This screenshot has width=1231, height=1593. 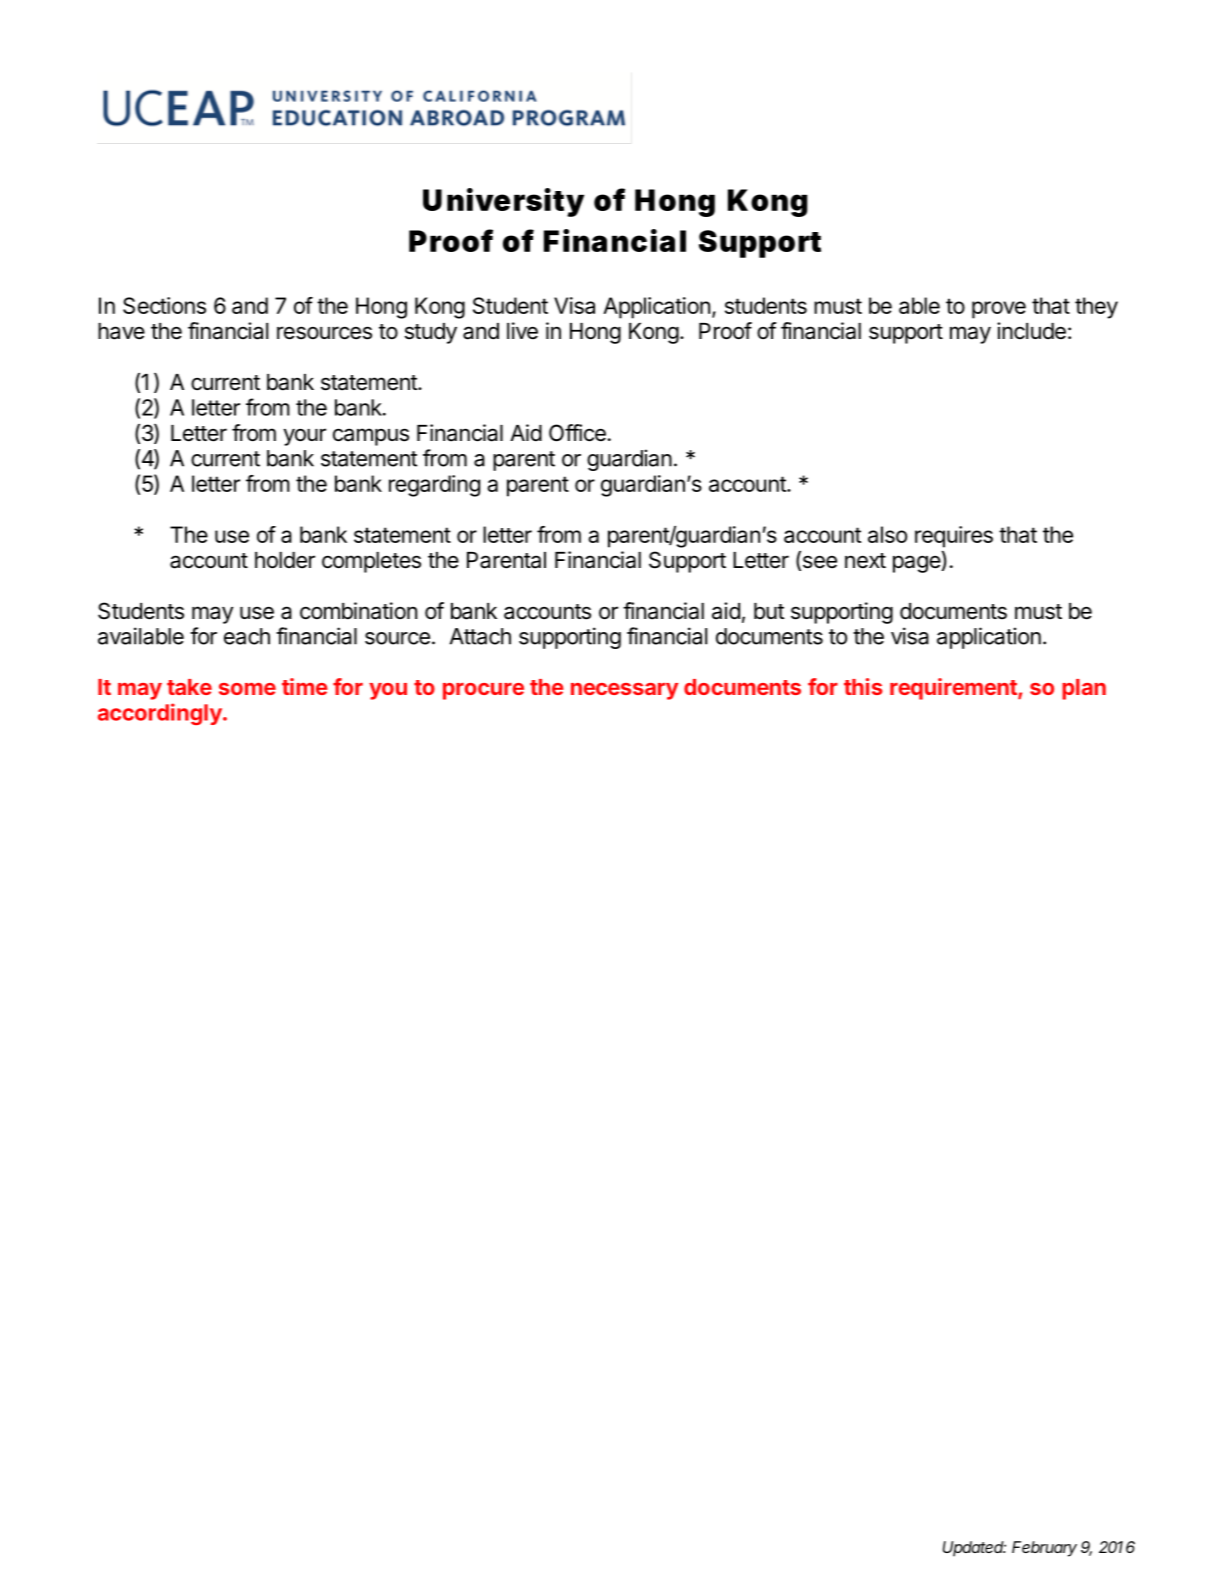 I want to click on necessary, so click(x=624, y=691).
